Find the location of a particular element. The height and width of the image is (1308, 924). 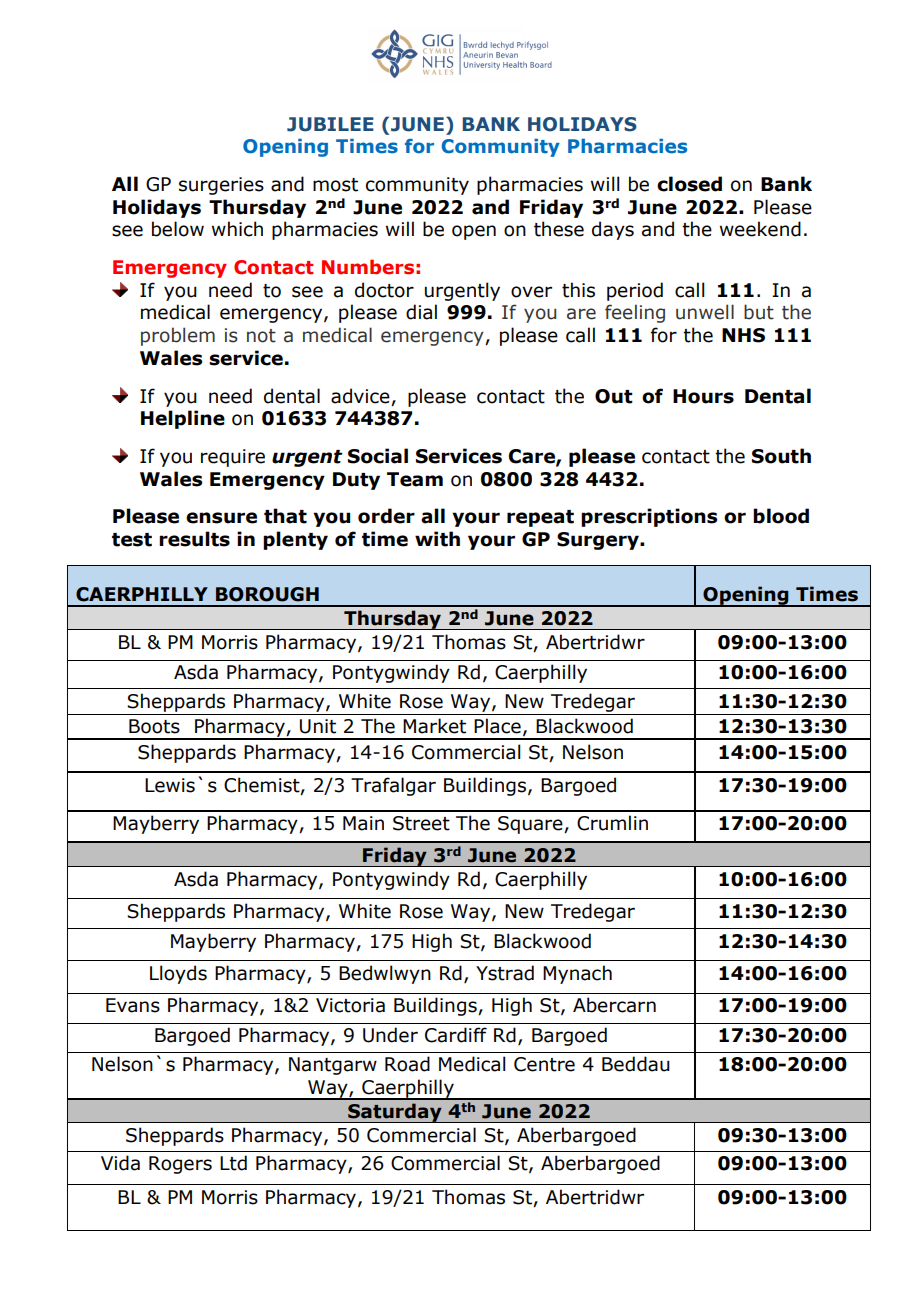

Team is located at coordinates (415, 479).
